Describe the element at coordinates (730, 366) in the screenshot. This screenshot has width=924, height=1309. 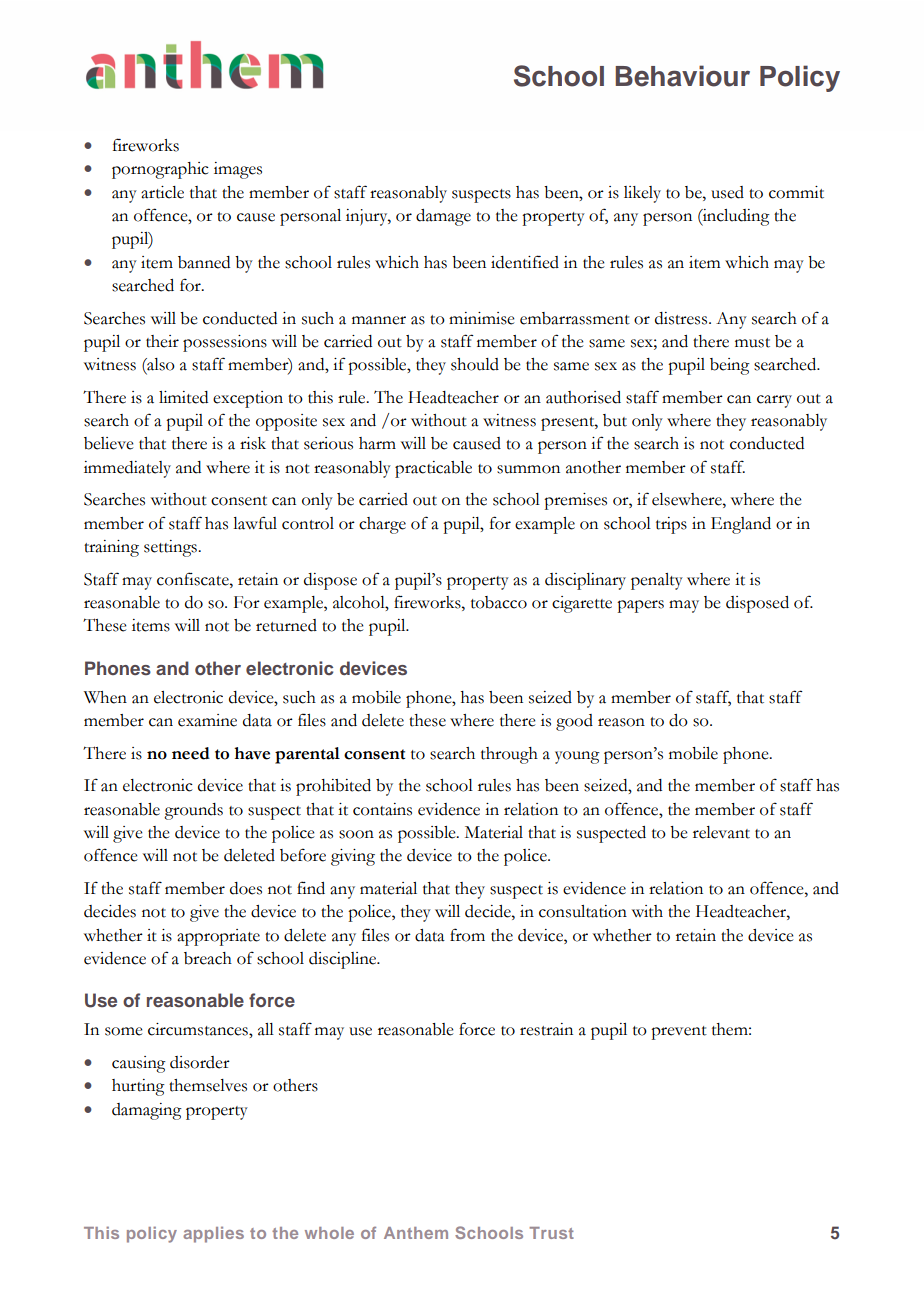
I see `being` at that location.
